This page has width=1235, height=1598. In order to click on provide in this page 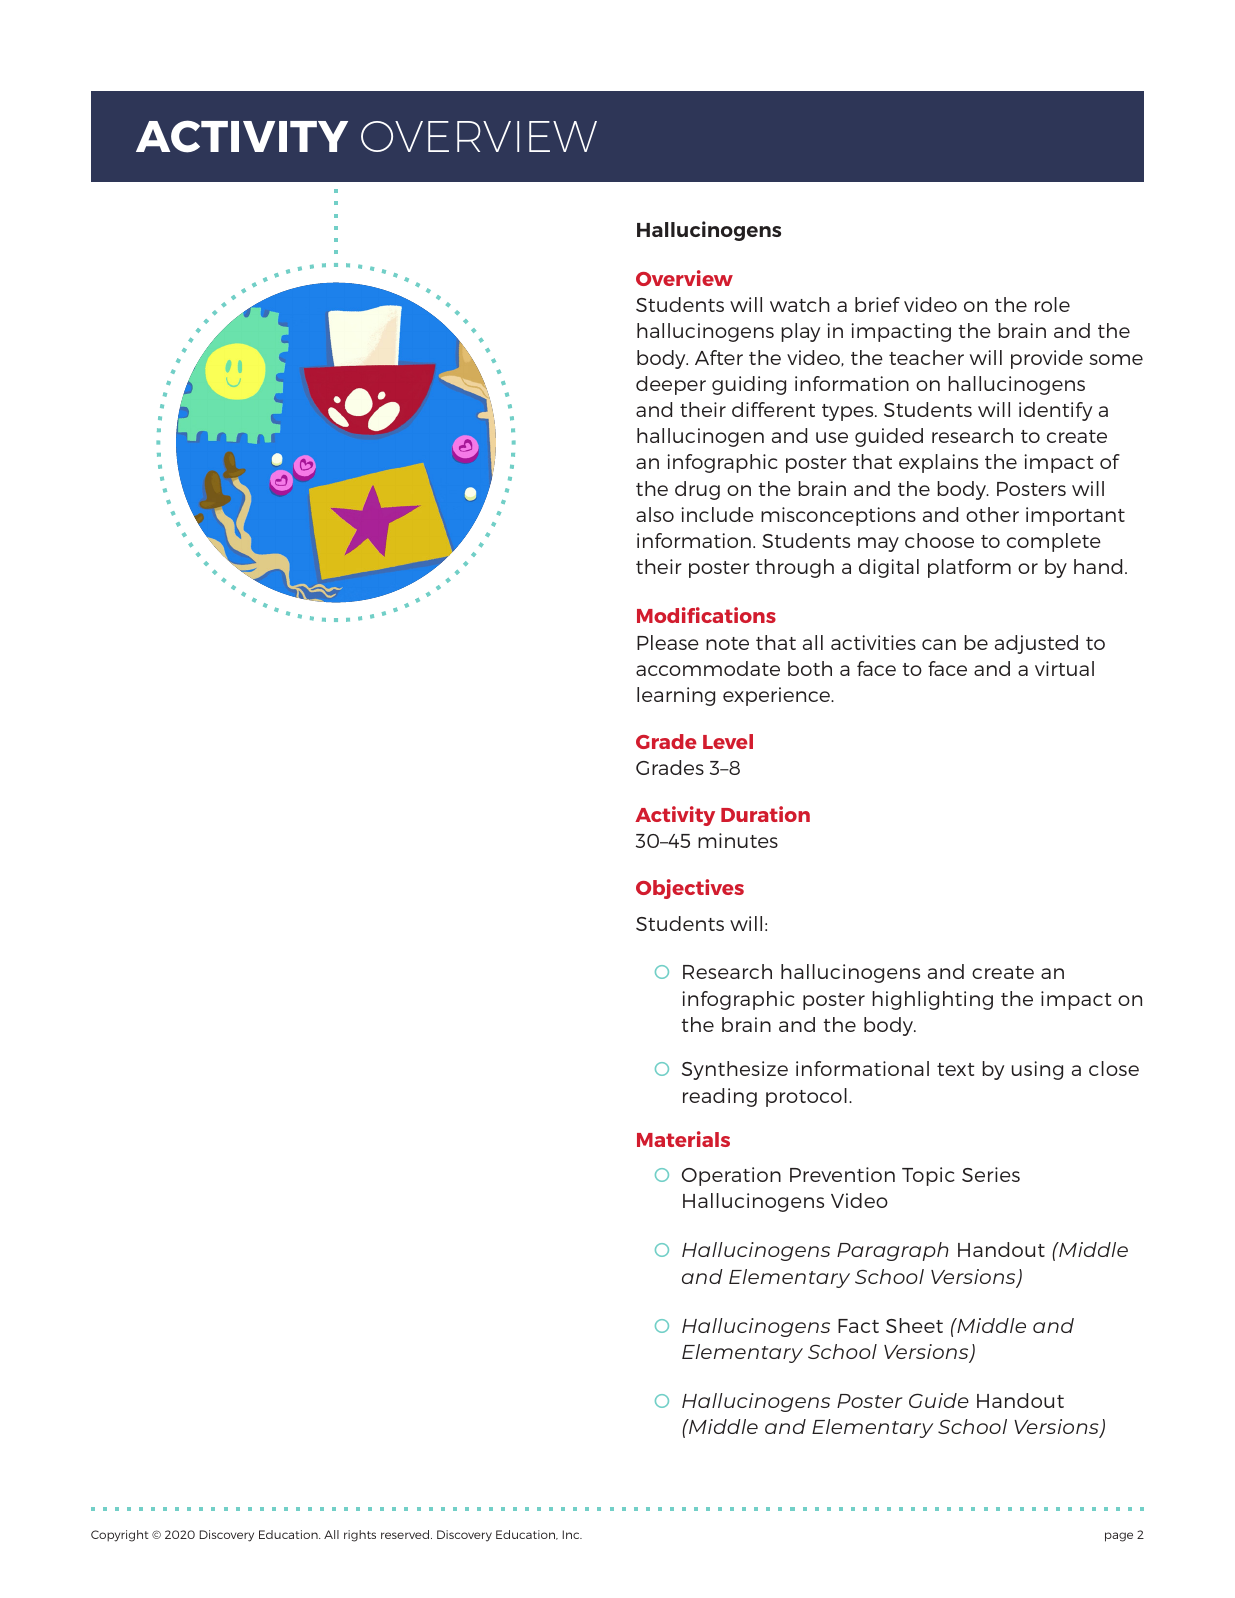, I will do `click(1047, 359)`.
